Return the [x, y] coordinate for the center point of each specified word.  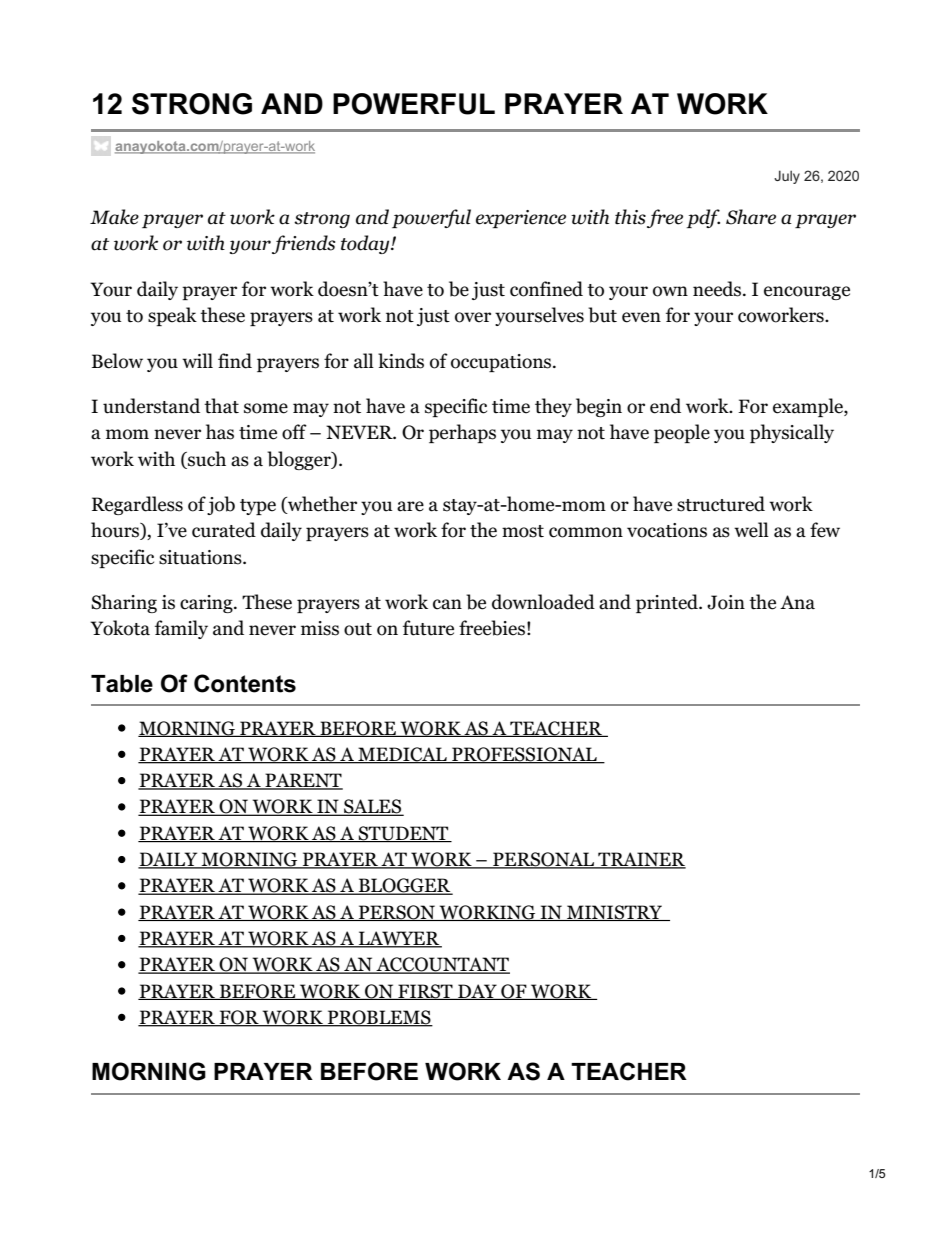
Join [726, 602]
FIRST [425, 992]
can [447, 604]
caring [207, 604]
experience [521, 219]
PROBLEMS [379, 1018]
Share [751, 217]
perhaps [462, 433]
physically [792, 433]
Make [114, 217]
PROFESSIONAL [524, 755]
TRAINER [641, 860]
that [221, 406]
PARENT [303, 781]
